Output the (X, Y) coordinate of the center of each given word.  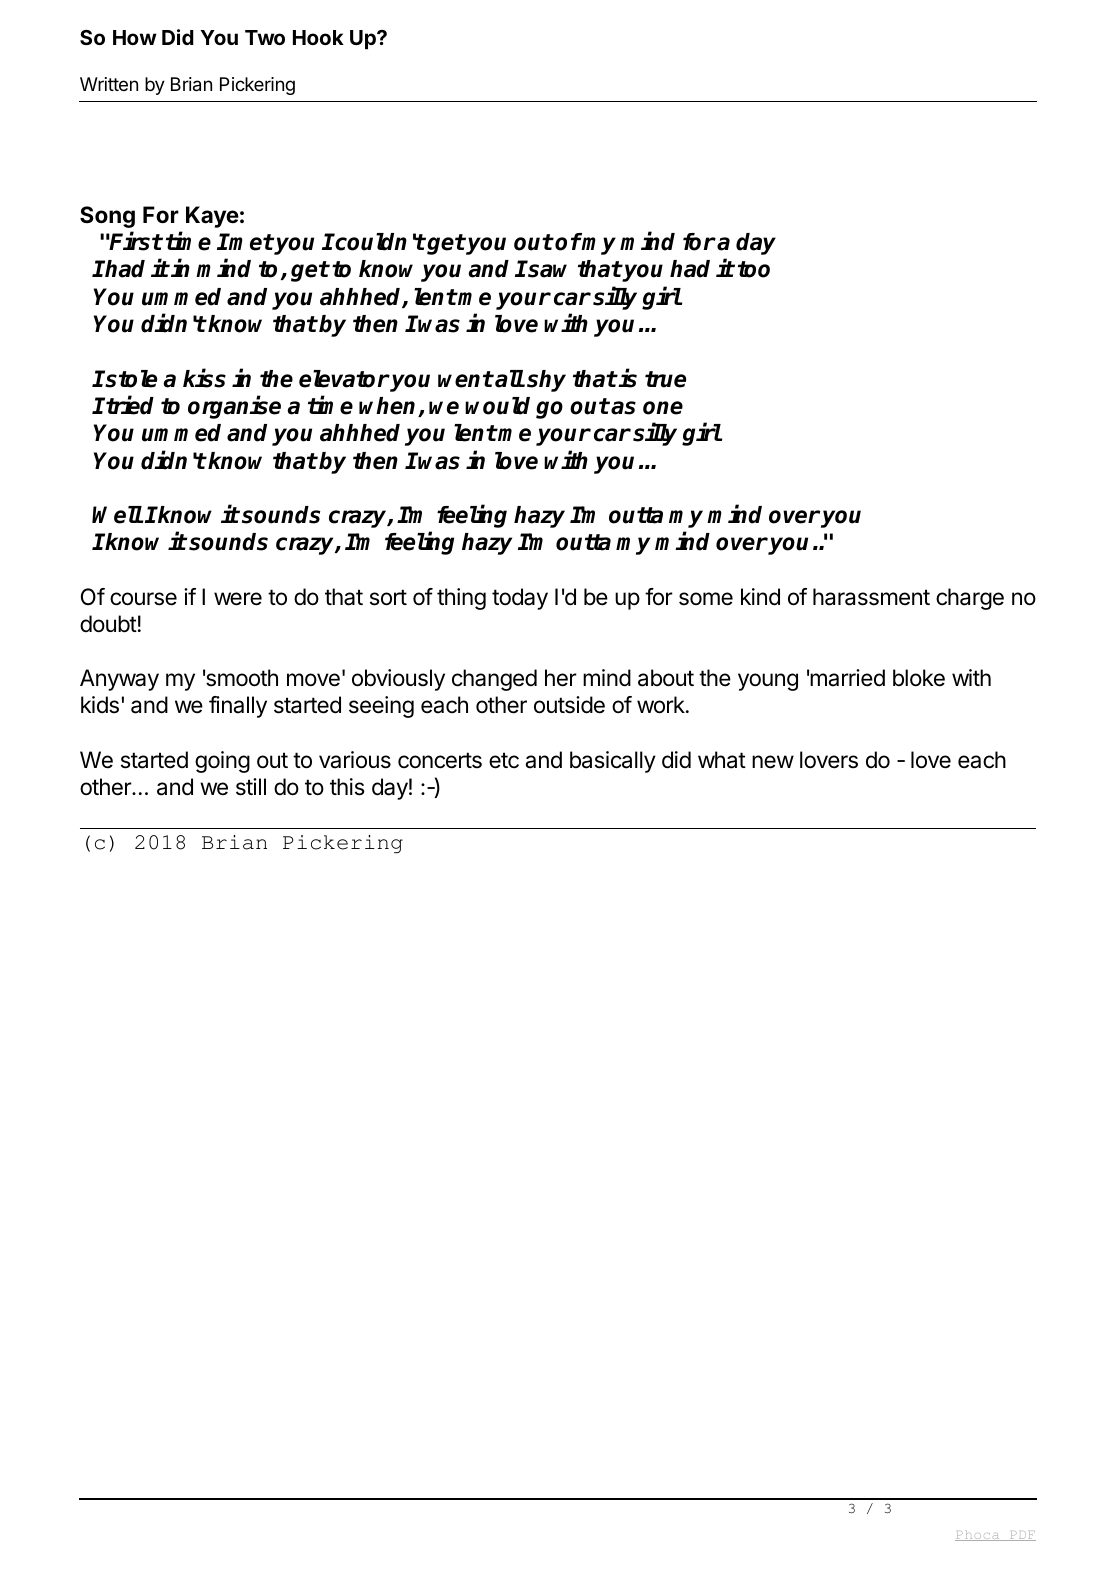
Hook (318, 37)
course (143, 599)
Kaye (212, 217)
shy (546, 381)
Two (265, 37)
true (665, 379)
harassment (871, 597)
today (520, 599)
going (222, 762)
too (754, 269)
